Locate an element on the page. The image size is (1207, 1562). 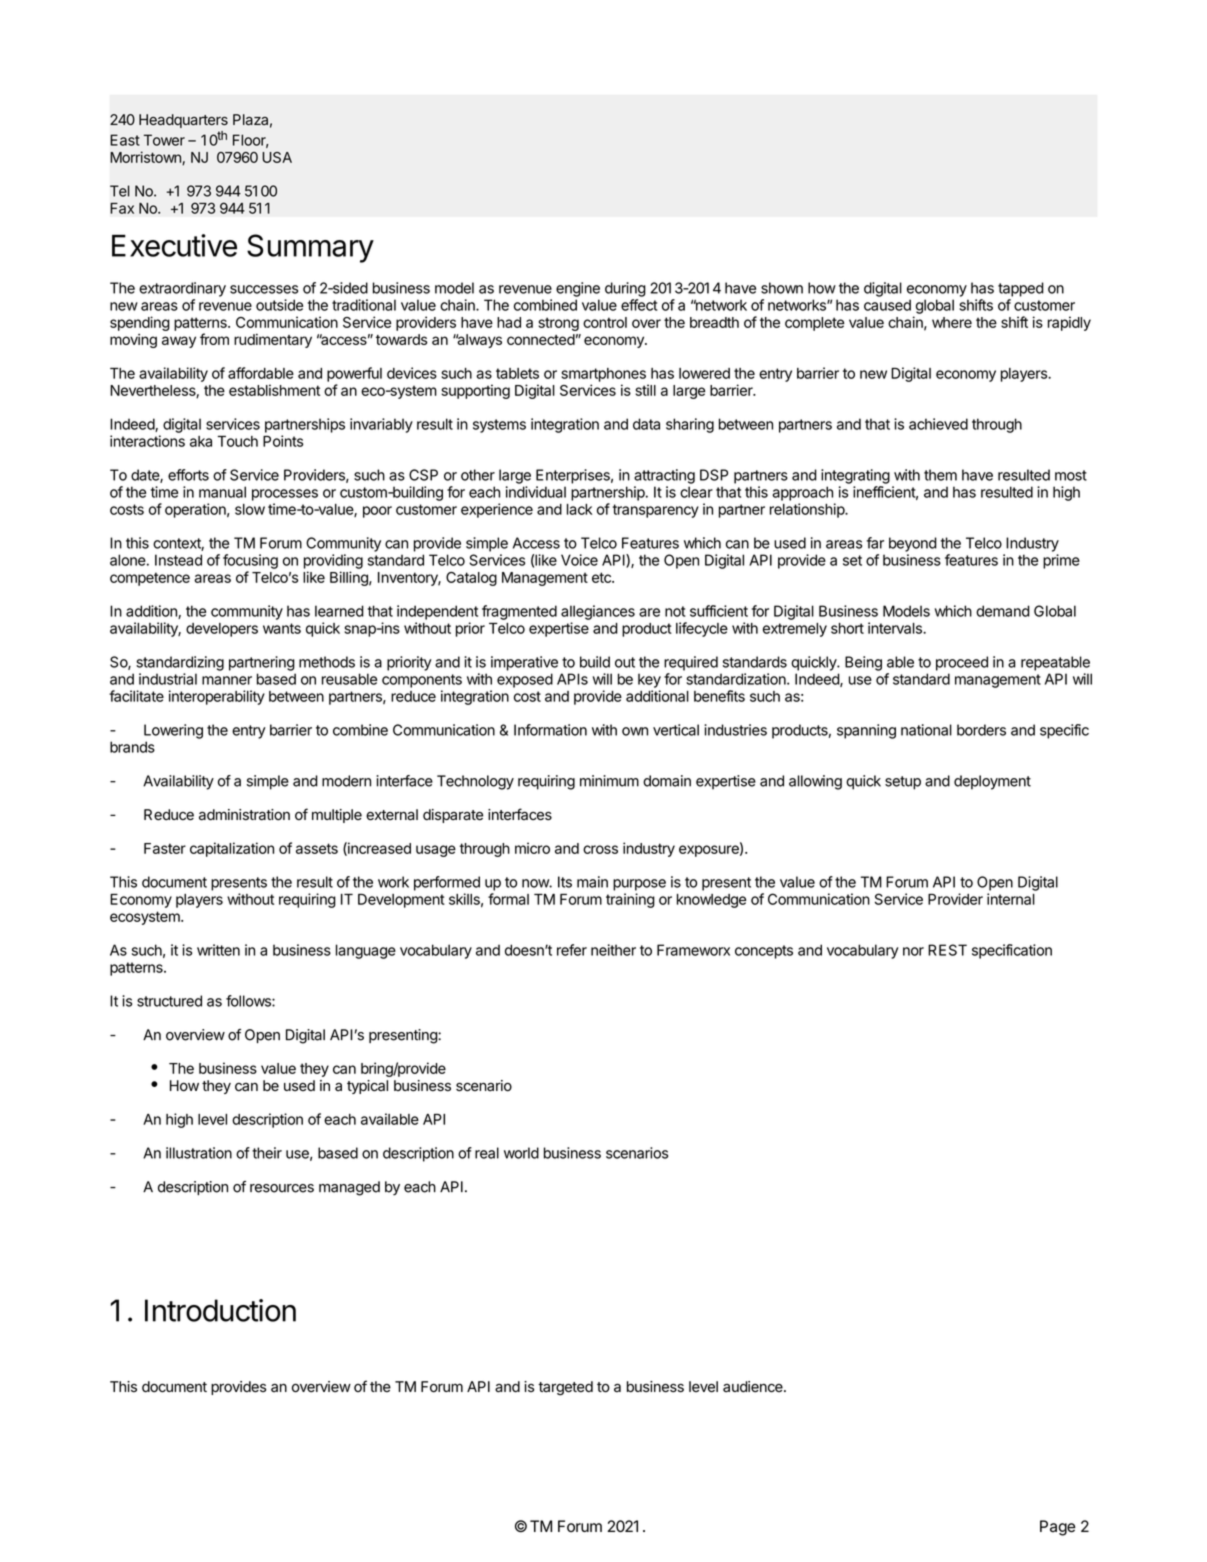
world is located at coordinates (521, 1153).
